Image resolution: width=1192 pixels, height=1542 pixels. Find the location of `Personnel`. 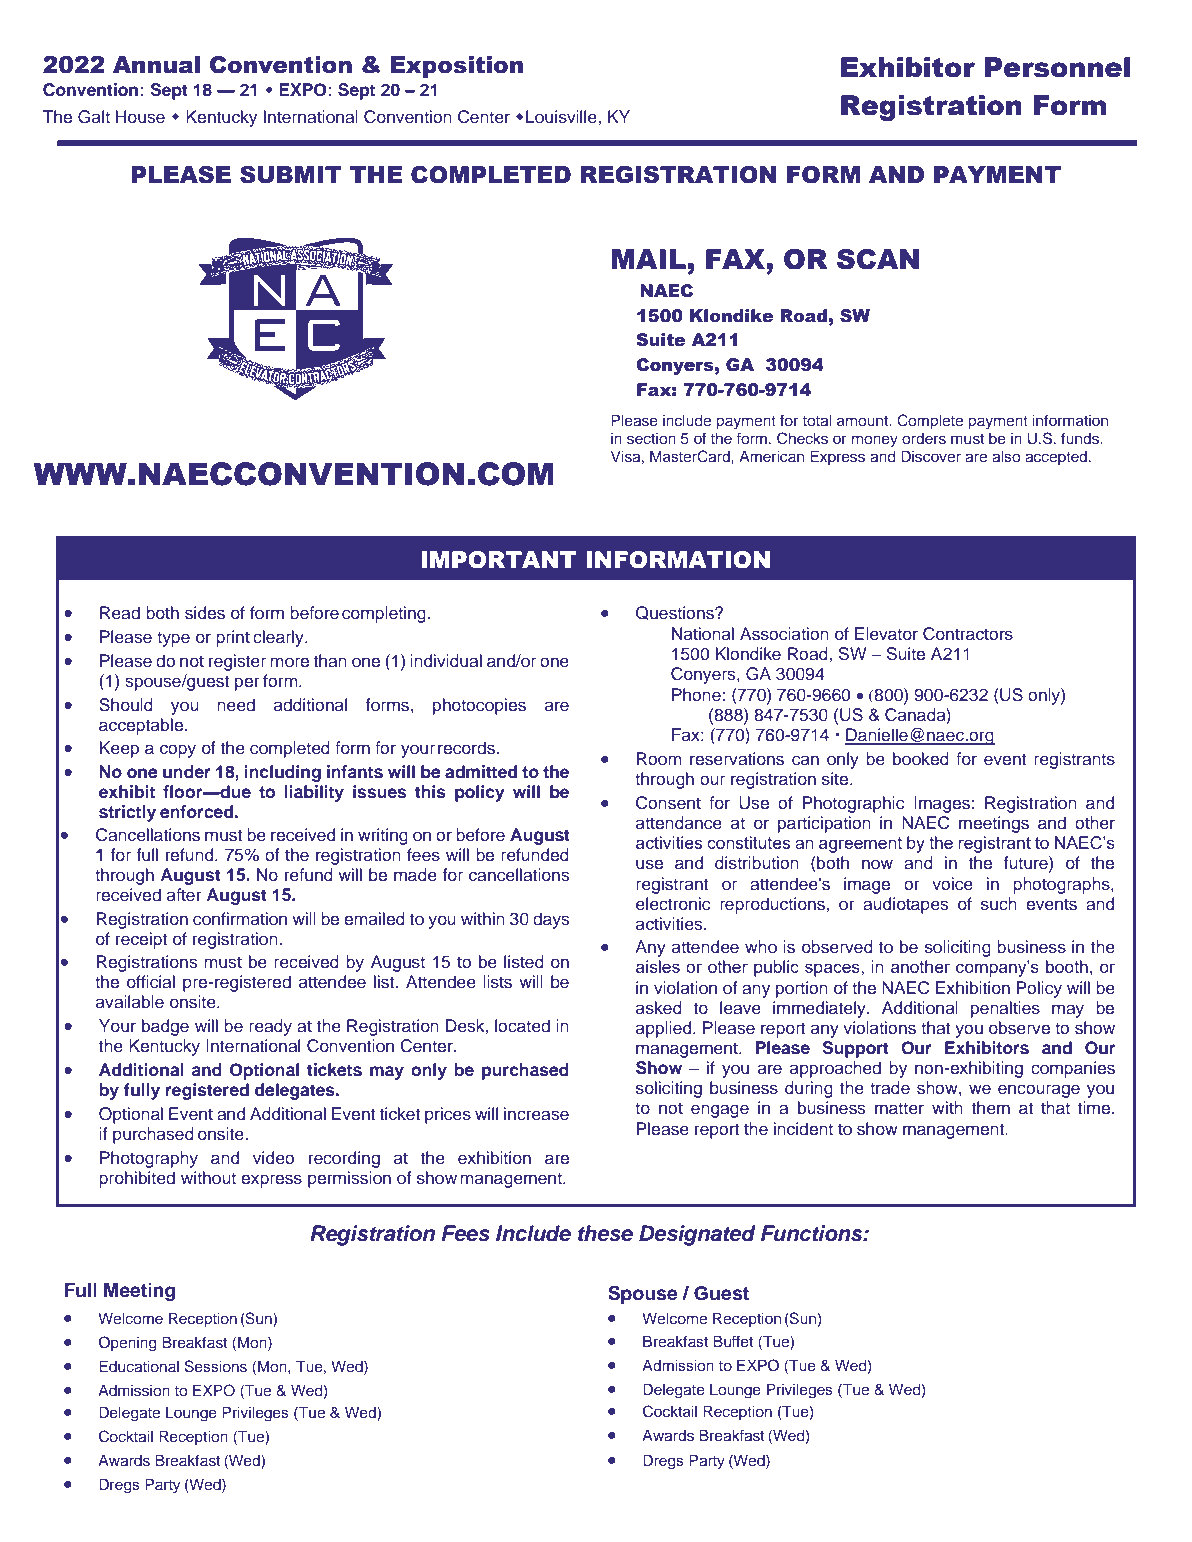

Personnel is located at coordinates (1057, 67).
